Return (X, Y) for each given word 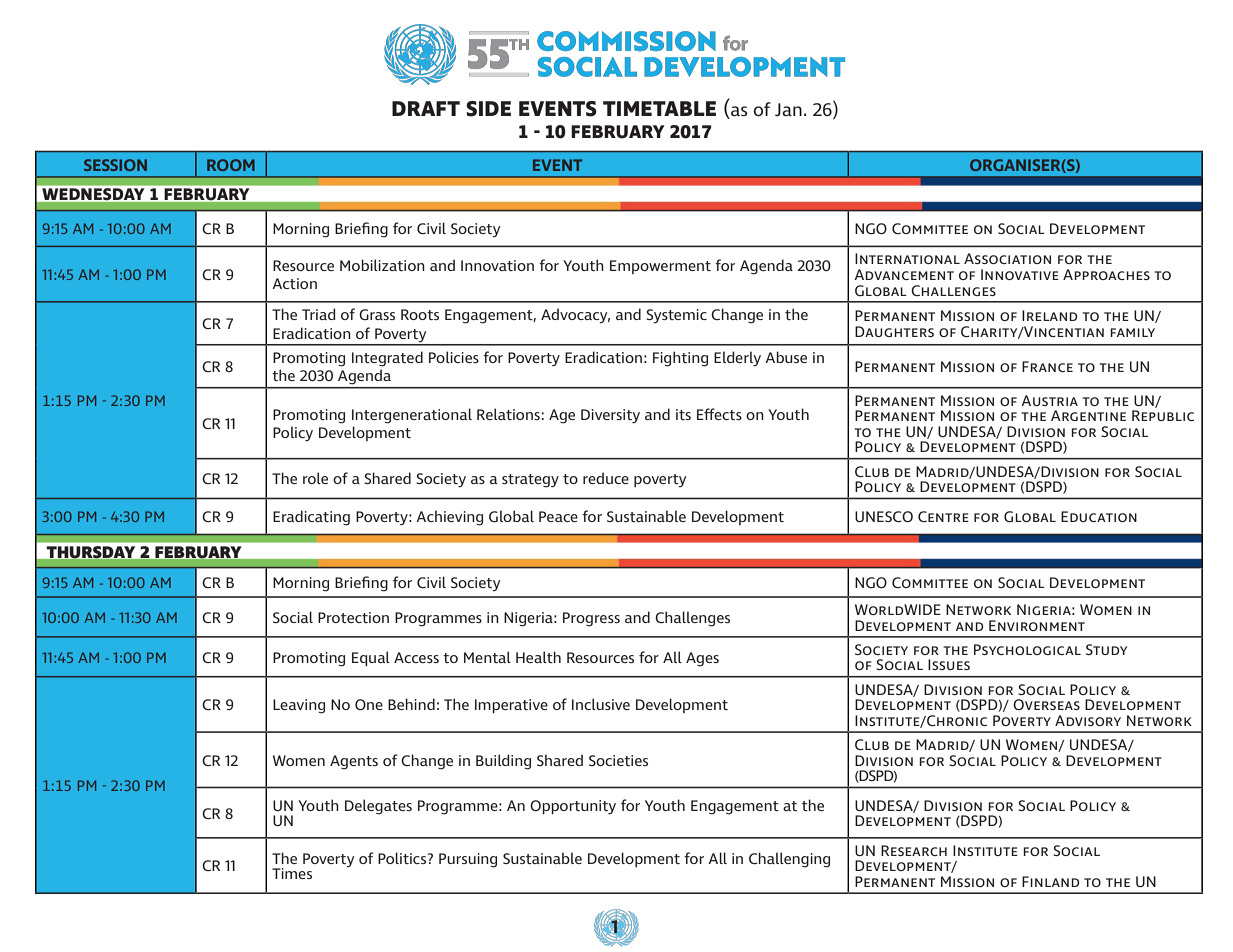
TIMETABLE (659, 108)
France (1047, 366)
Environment (1037, 625)
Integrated (387, 359)
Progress (591, 619)
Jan (788, 110)
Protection (353, 617)
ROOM (231, 165)
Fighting (680, 359)
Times (292, 873)
